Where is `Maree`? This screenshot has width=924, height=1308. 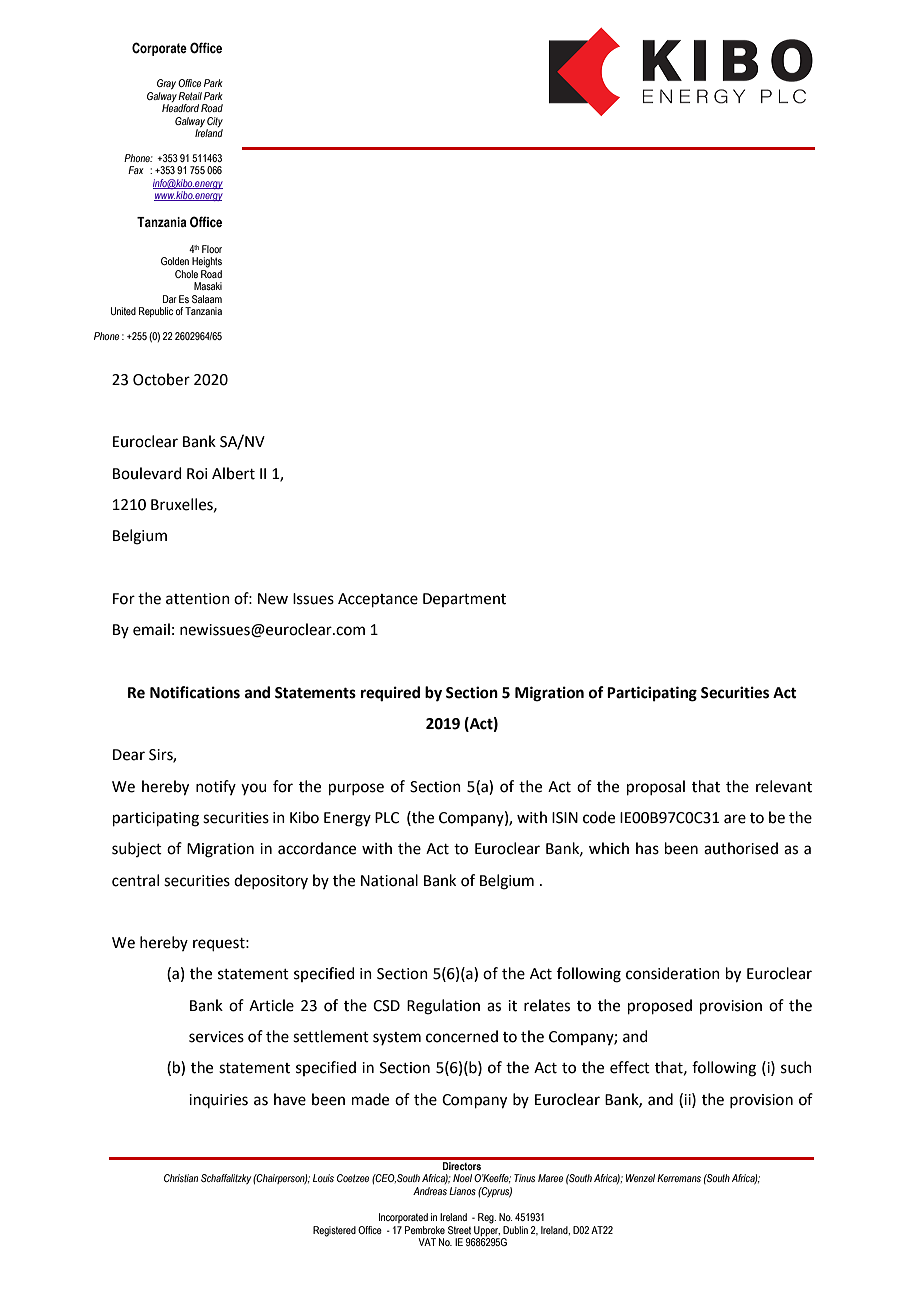 Maree is located at coordinates (550, 1178).
